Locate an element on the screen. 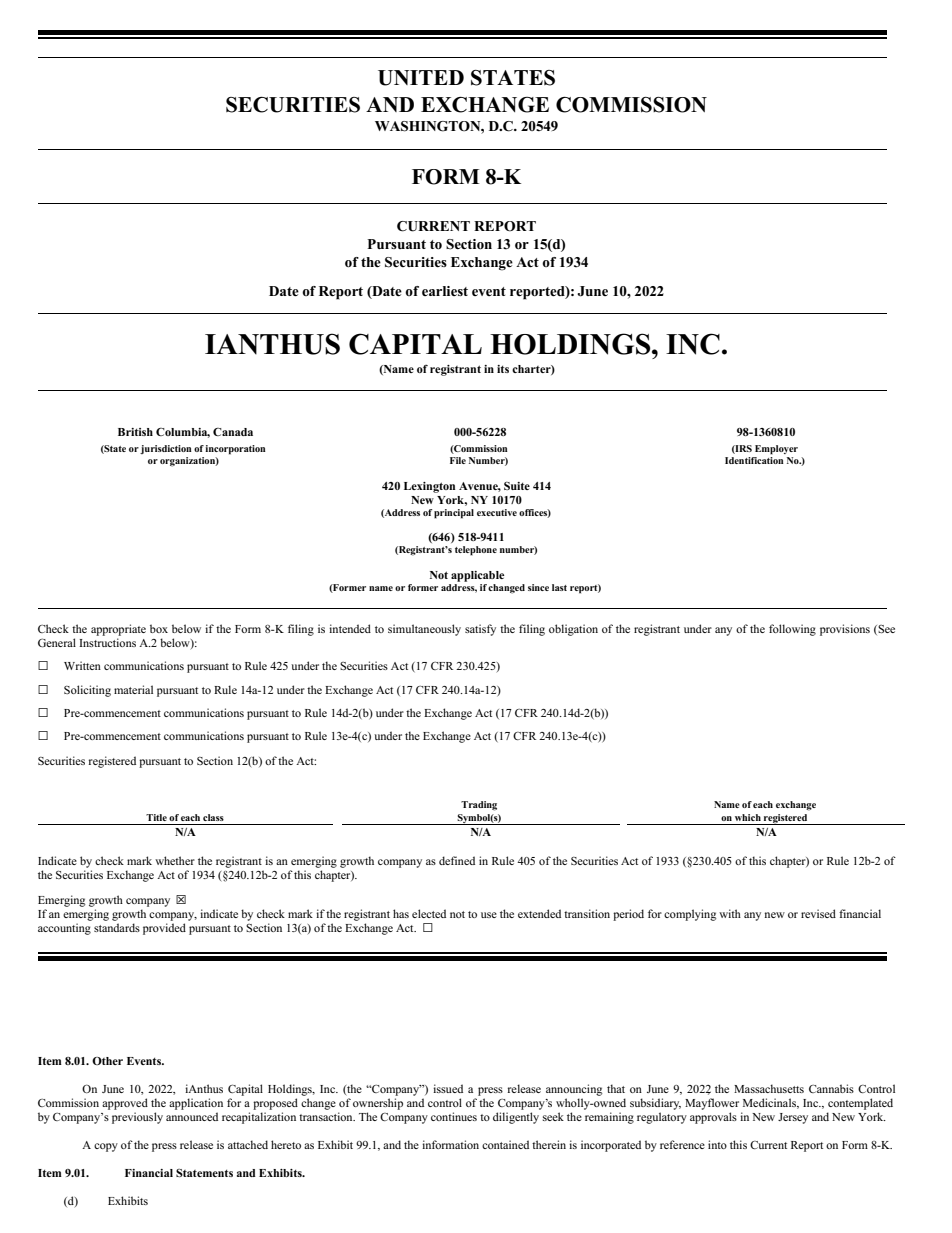 The image size is (952, 1233). following is located at coordinates (792, 630).
